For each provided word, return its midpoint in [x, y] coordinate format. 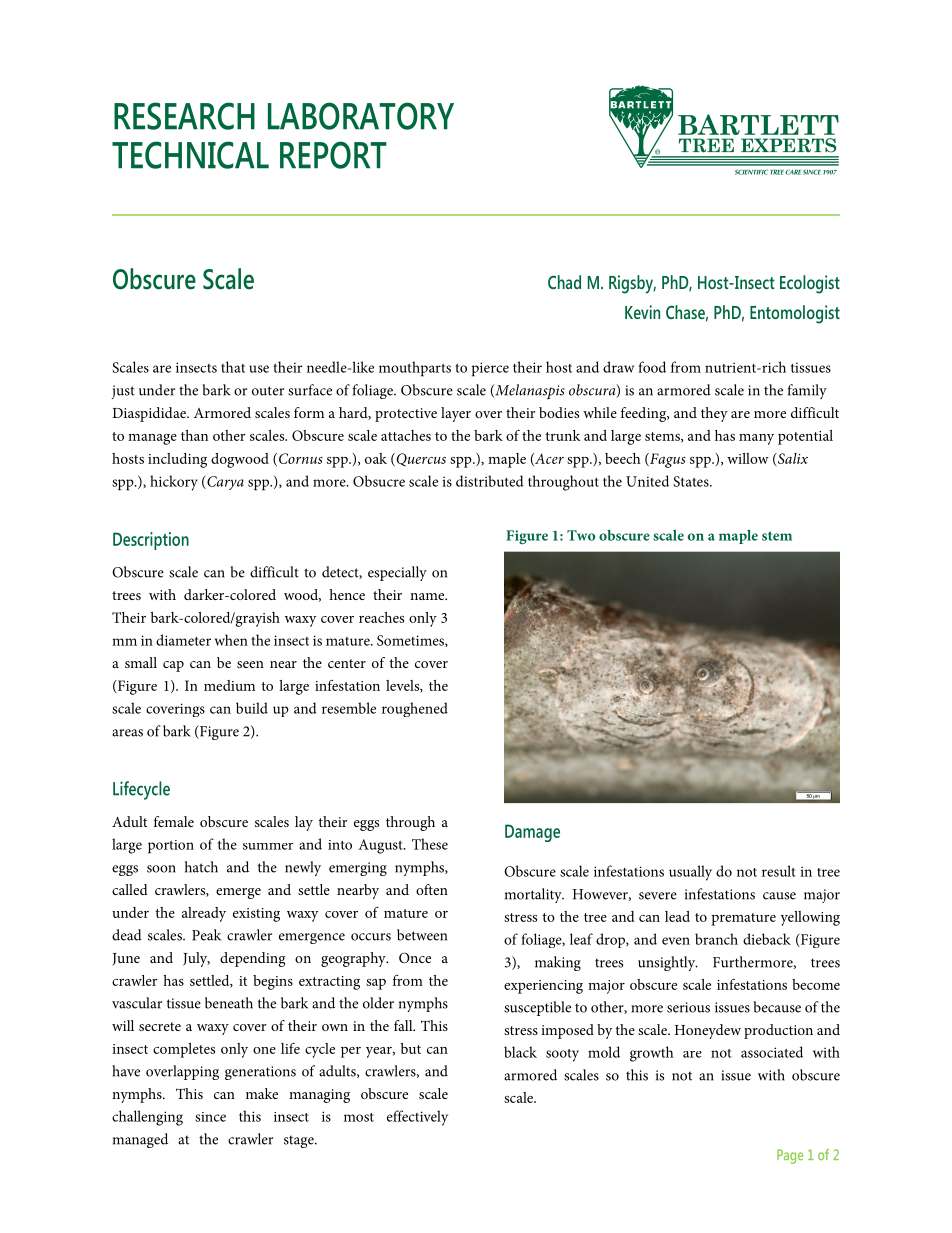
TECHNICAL [190, 155]
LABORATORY [361, 116]
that [233, 367]
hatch [201, 867]
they [714, 414]
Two [581, 535]
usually [690, 873]
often [432, 889]
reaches [381, 617]
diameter [183, 640]
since [210, 1117]
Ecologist [810, 284]
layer [456, 414]
